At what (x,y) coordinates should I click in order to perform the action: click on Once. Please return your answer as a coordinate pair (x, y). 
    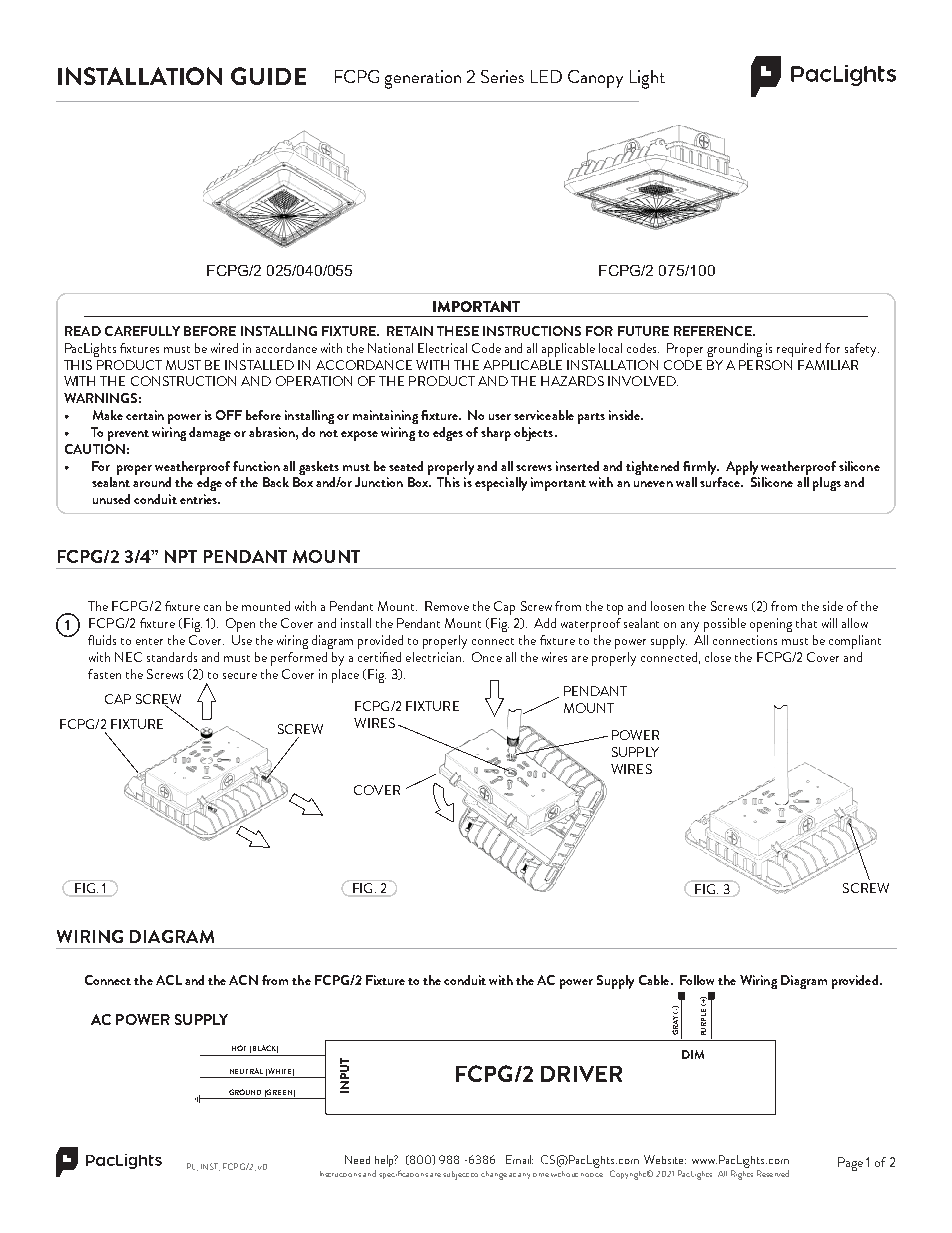
    Looking at the image, I should click on (487, 657).
